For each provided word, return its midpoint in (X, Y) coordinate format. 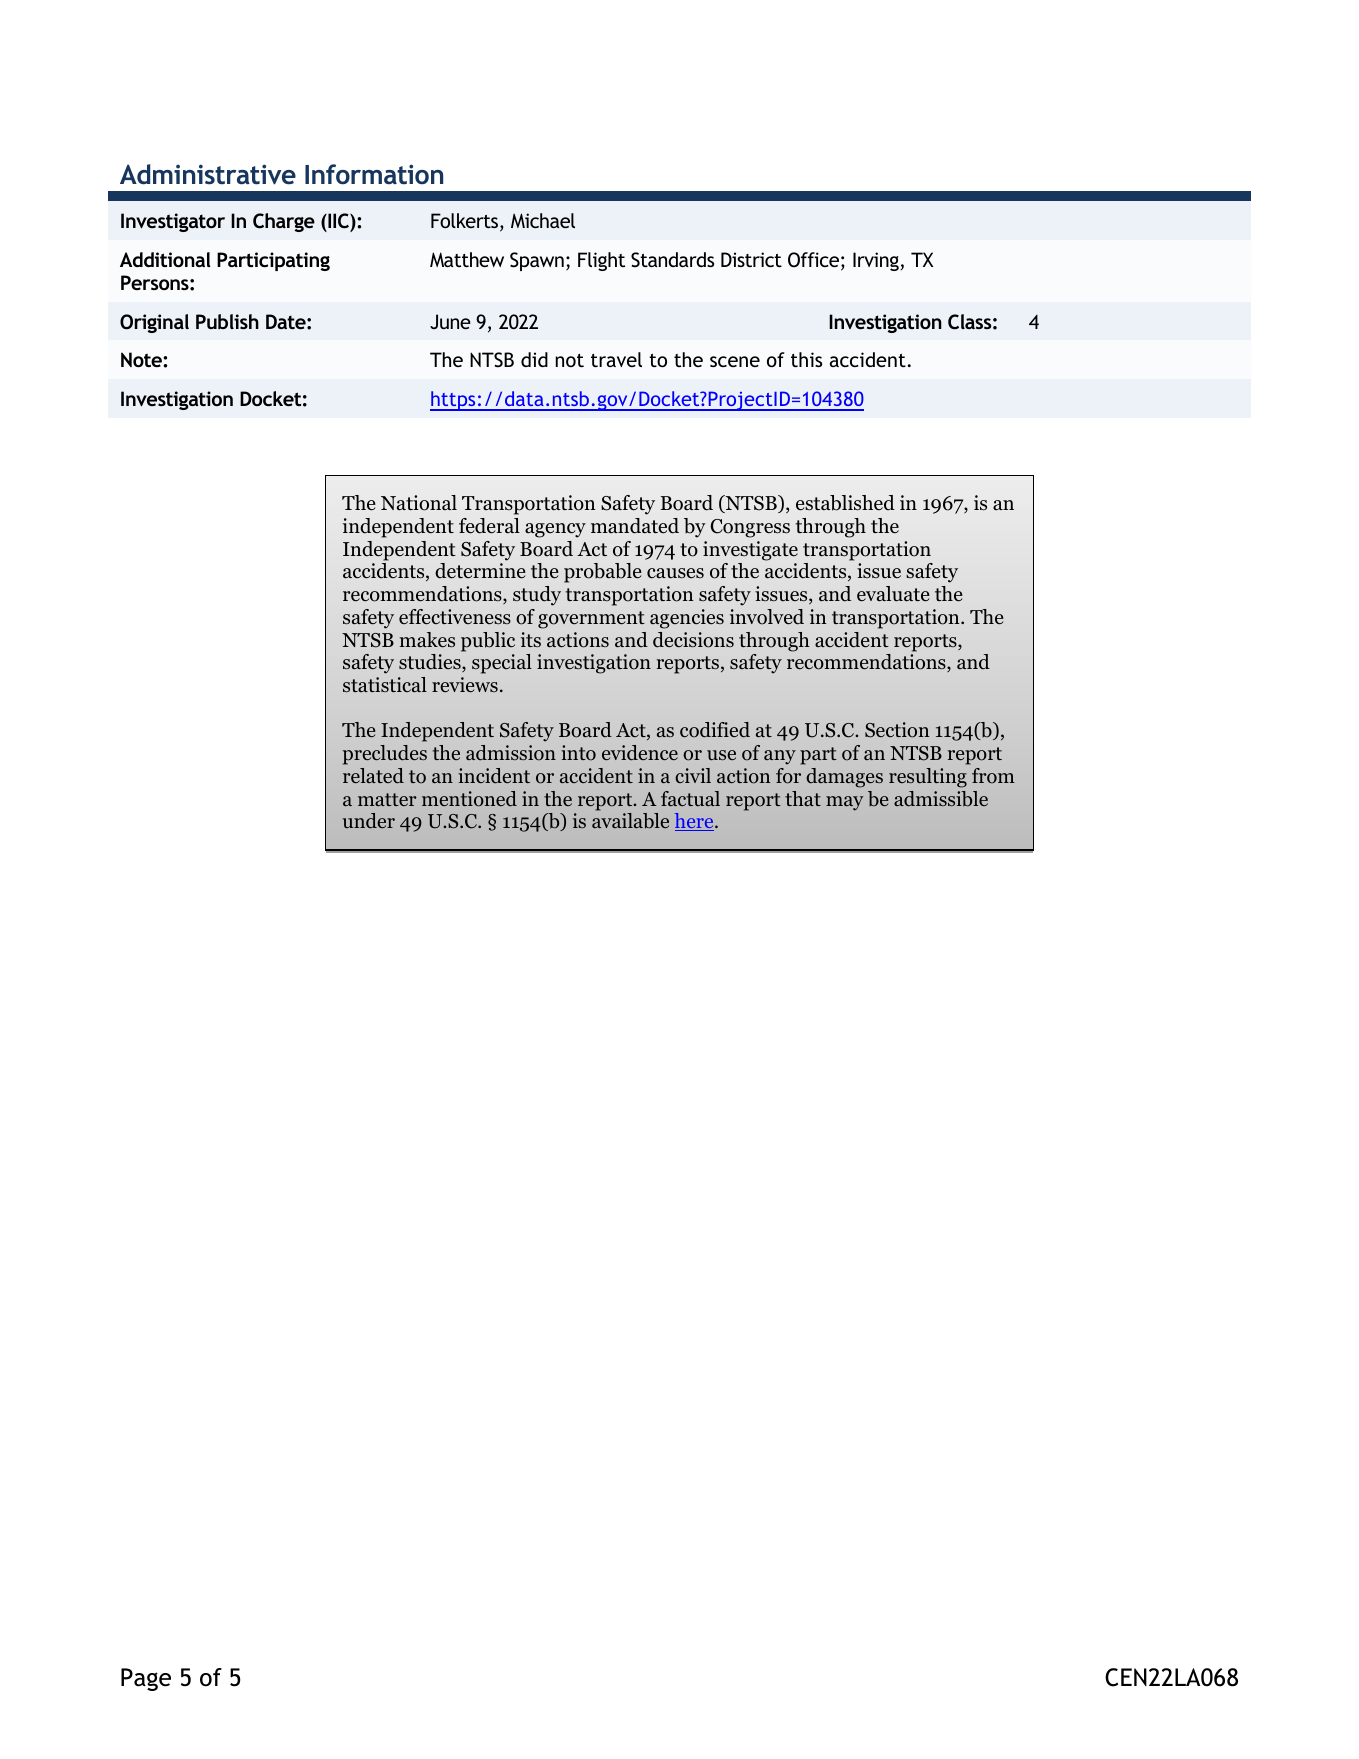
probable (603, 573)
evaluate (893, 594)
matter (387, 799)
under (369, 821)
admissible (941, 799)
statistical (385, 684)
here (695, 822)
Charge (284, 222)
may (844, 803)
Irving (877, 261)
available (630, 821)
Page (146, 1679)
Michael (543, 220)
